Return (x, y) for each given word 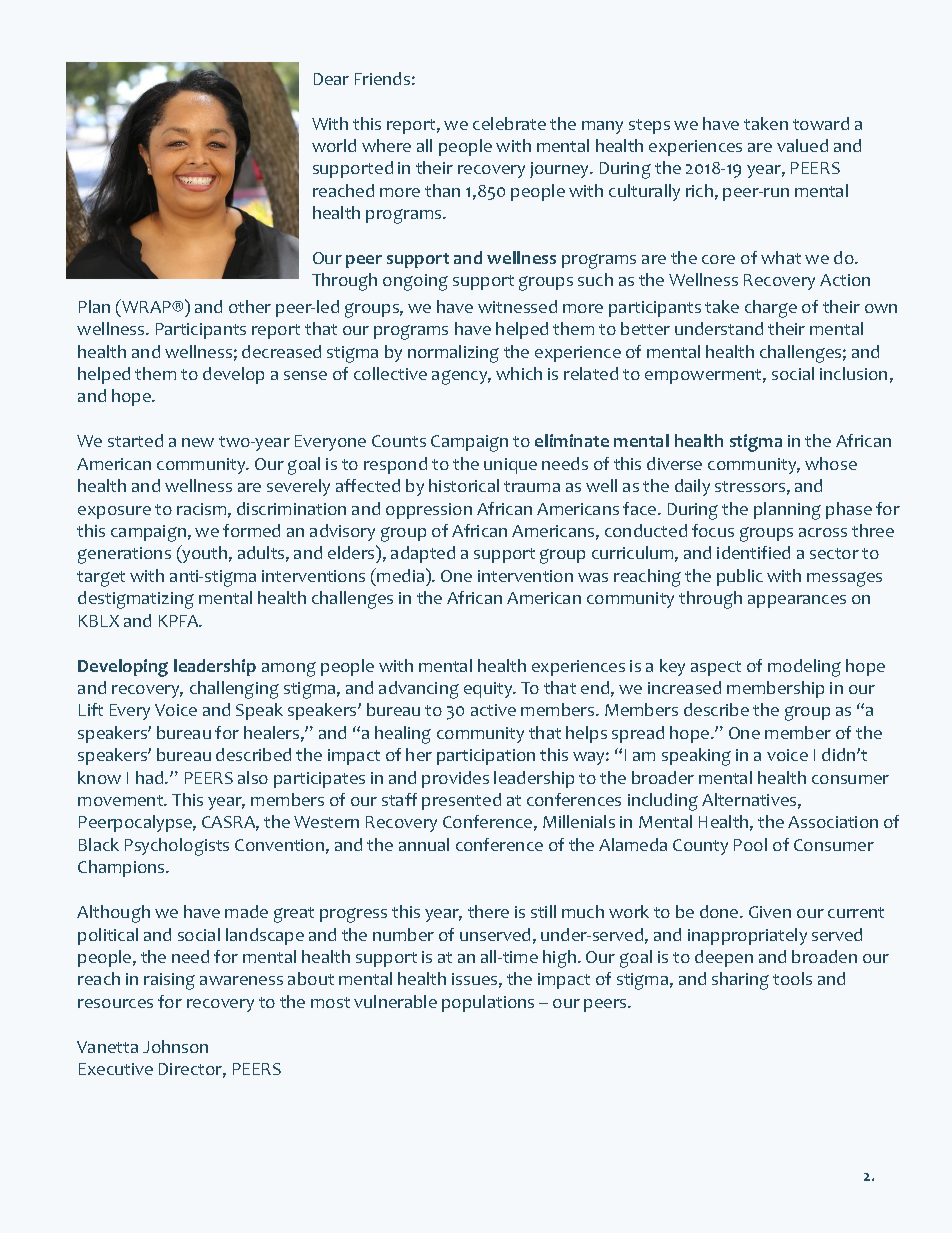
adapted (423, 554)
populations (488, 1003)
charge (771, 309)
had (151, 777)
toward (821, 123)
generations (124, 555)
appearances (797, 601)
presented (461, 801)
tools (792, 978)
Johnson (175, 1046)
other (250, 306)
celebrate (509, 123)
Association (833, 822)
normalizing (453, 354)
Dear (331, 79)
